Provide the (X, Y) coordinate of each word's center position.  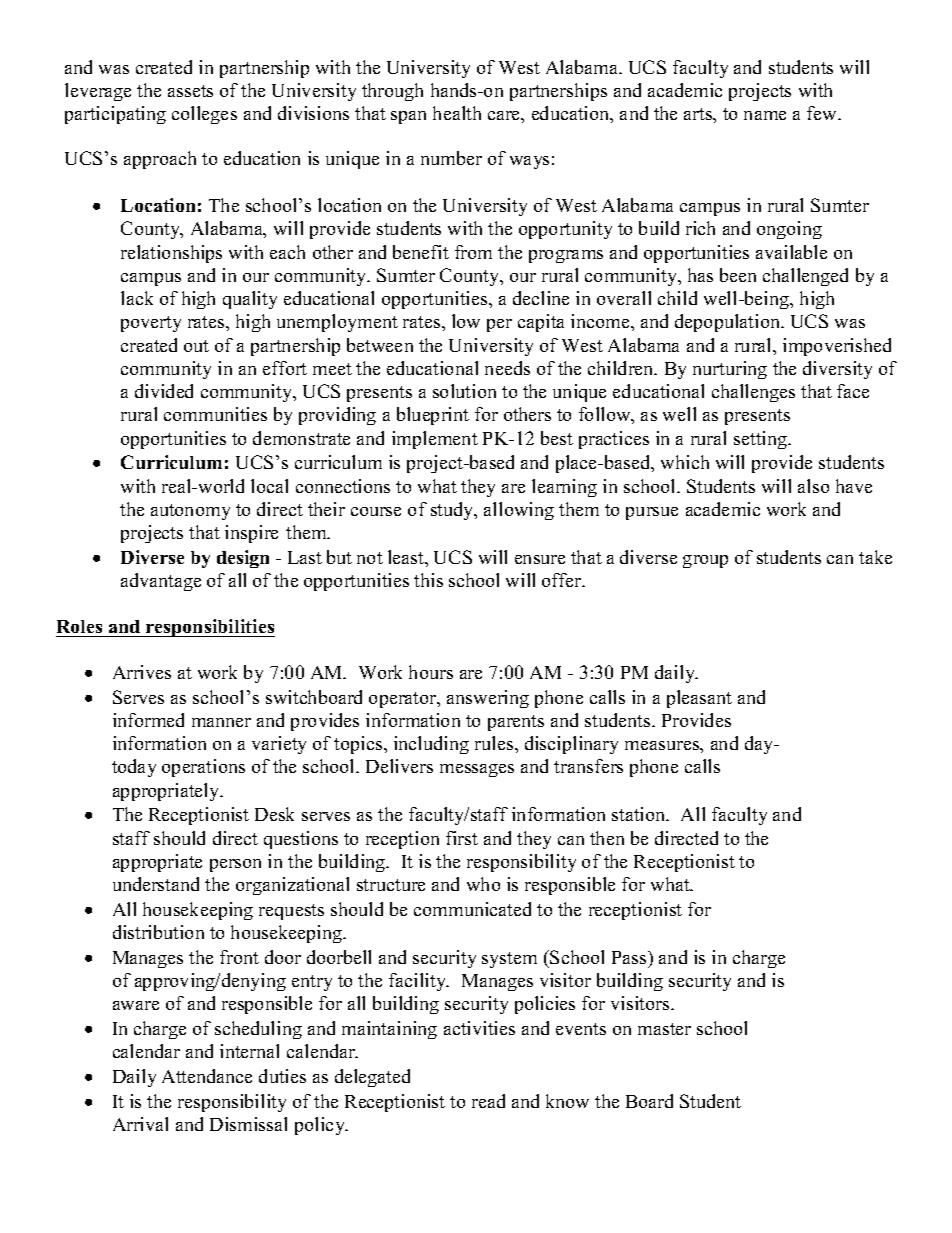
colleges (204, 115)
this (428, 580)
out (196, 346)
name (765, 115)
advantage (161, 582)
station (640, 814)
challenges (753, 393)
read (488, 1101)
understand (156, 884)
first (462, 838)
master (664, 1029)
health (457, 113)
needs (507, 368)
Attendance (207, 1076)
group (705, 561)
